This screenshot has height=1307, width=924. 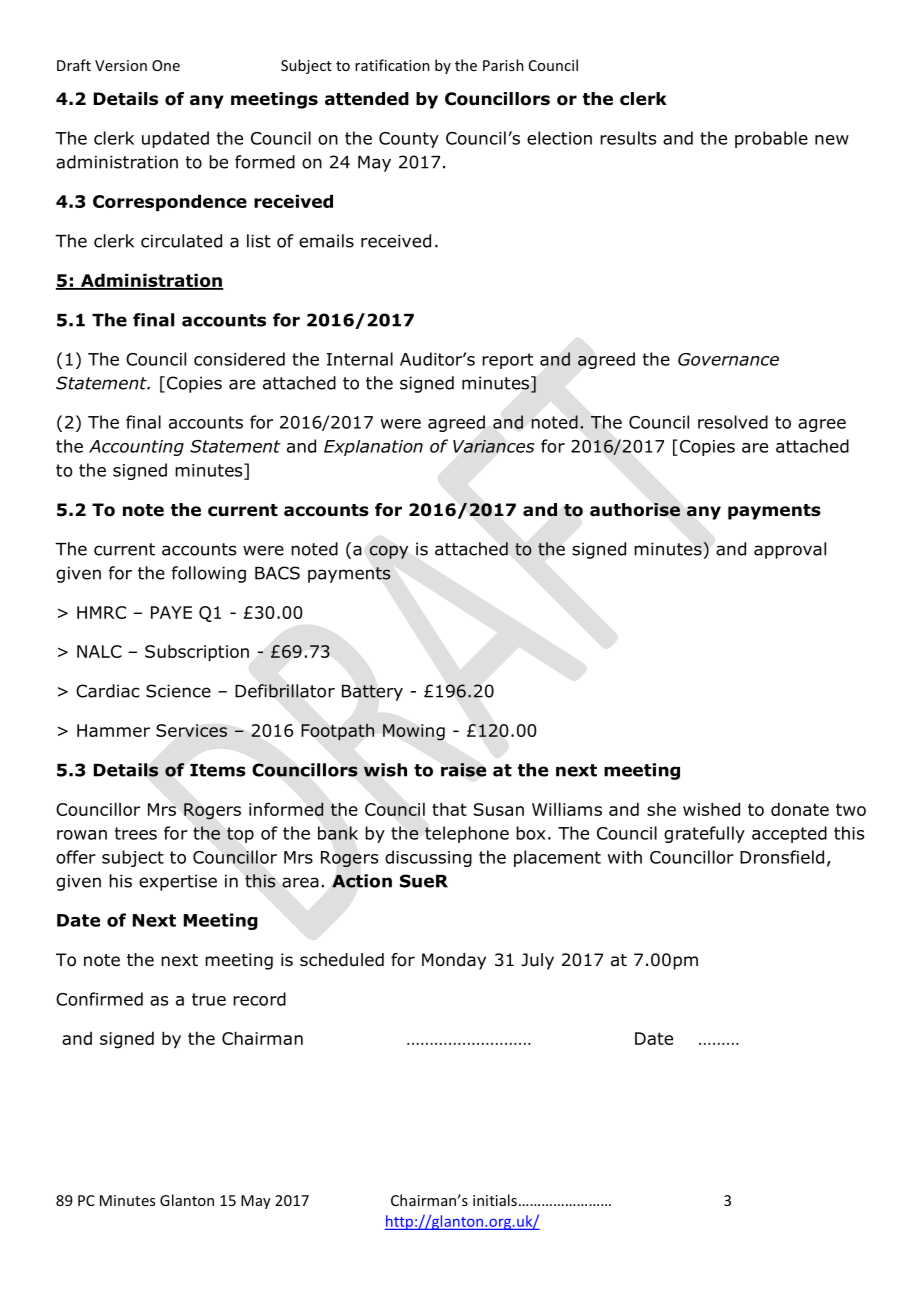 What do you see at coordinates (136, 833) in the screenshot?
I see `trees` at bounding box center [136, 833].
